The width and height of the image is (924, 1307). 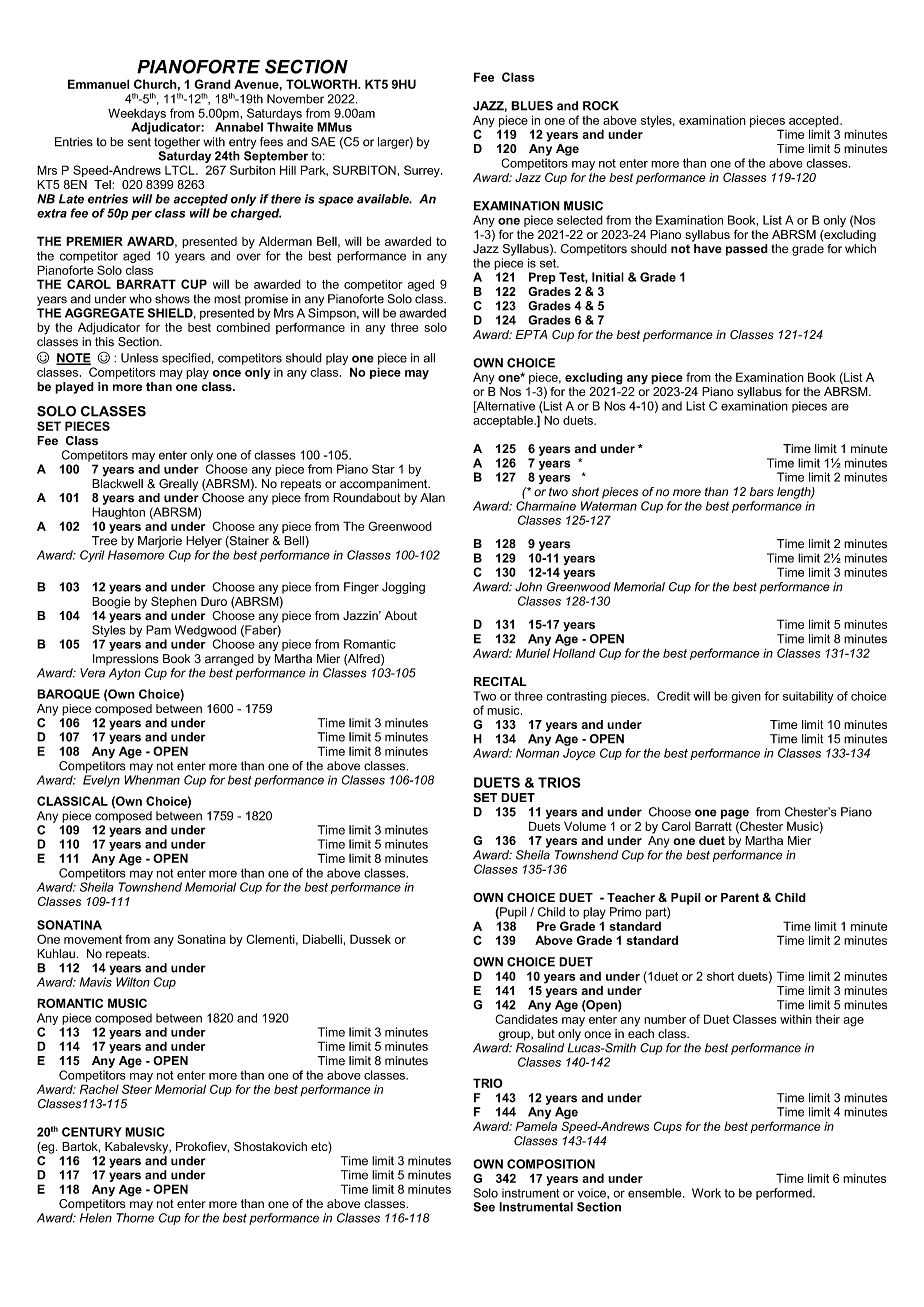 What do you see at coordinates (135, 1218) in the image?
I see `Thorne` at bounding box center [135, 1218].
